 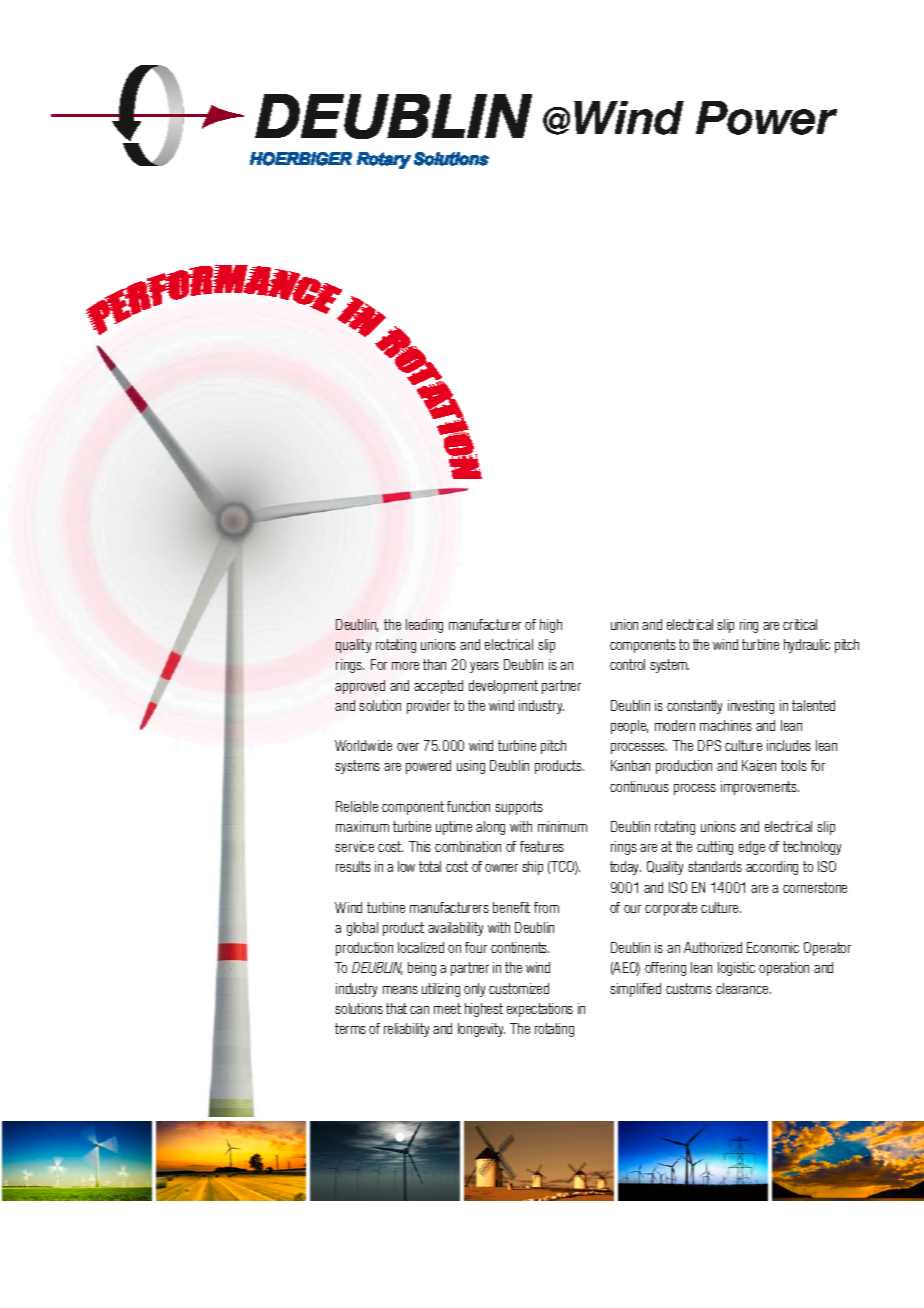 What do you see at coordinates (800, 624) in the document?
I see `critical` at bounding box center [800, 624].
